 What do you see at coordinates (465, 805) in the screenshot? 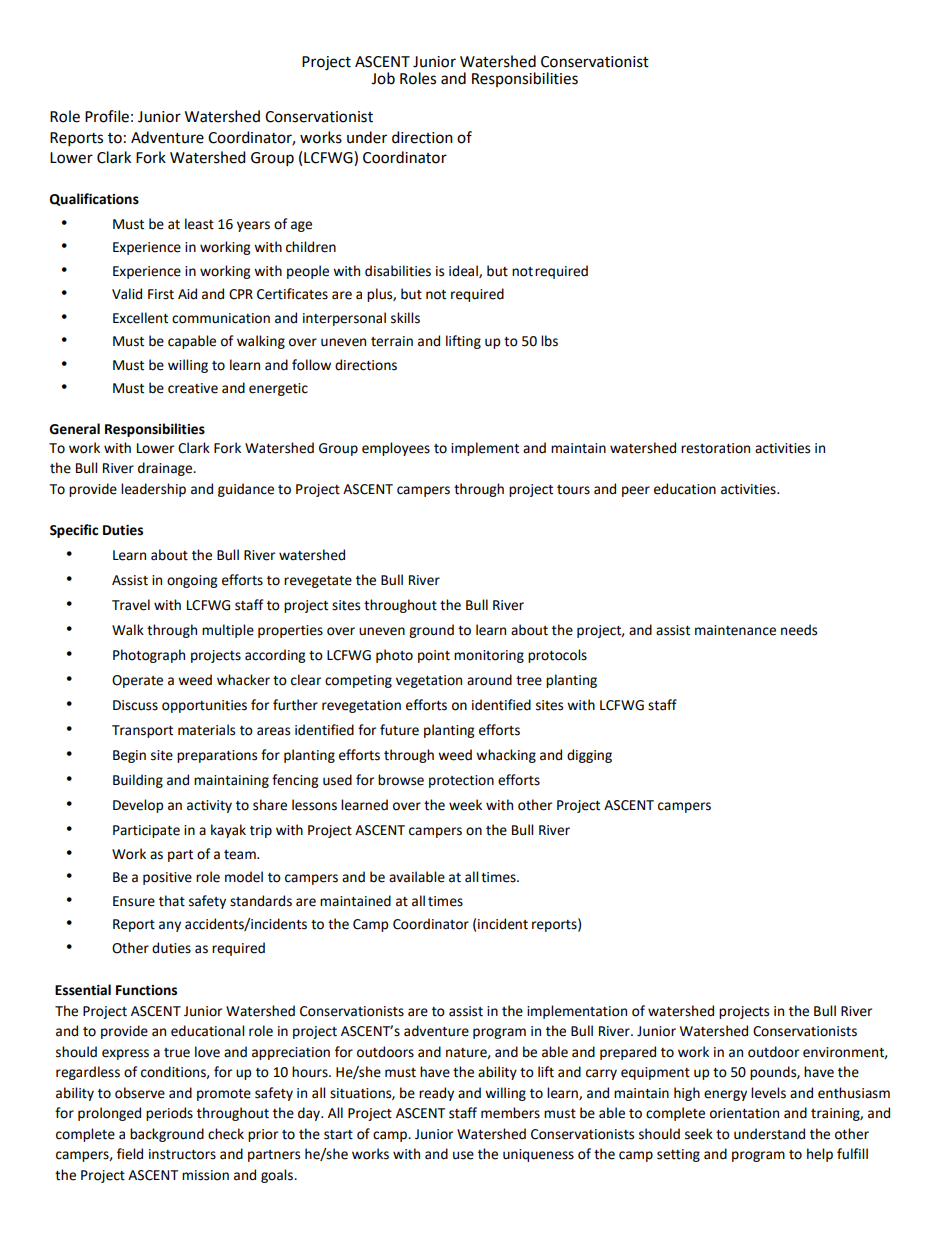
I see `week` at bounding box center [465, 805].
